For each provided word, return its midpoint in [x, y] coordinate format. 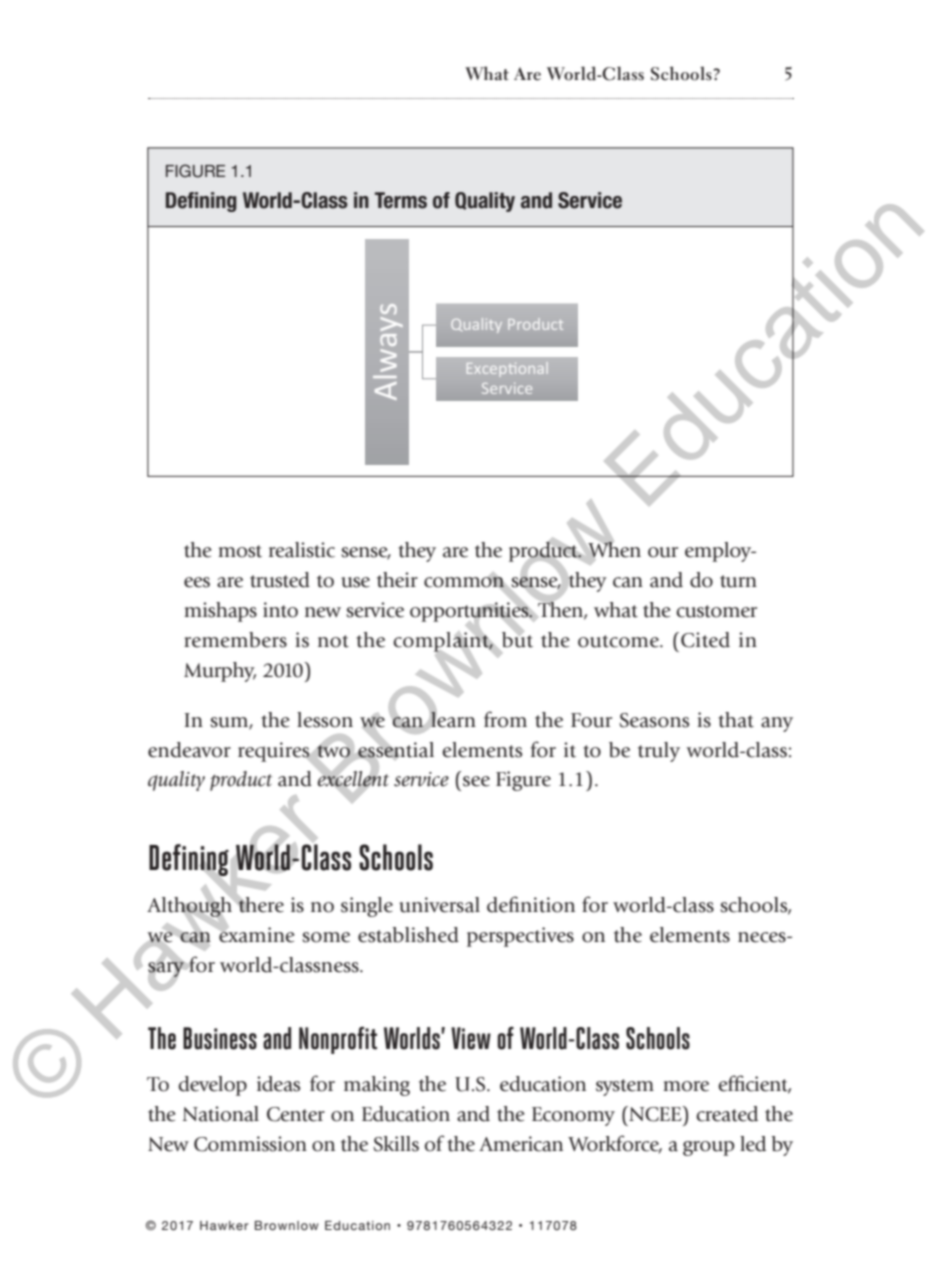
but [517, 638]
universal [439, 905]
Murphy [220, 672]
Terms [401, 200]
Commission [250, 1144]
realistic [302, 550]
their [397, 580]
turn [738, 581]
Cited [705, 640]
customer [716, 611]
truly [659, 752]
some [326, 937]
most [240, 551]
